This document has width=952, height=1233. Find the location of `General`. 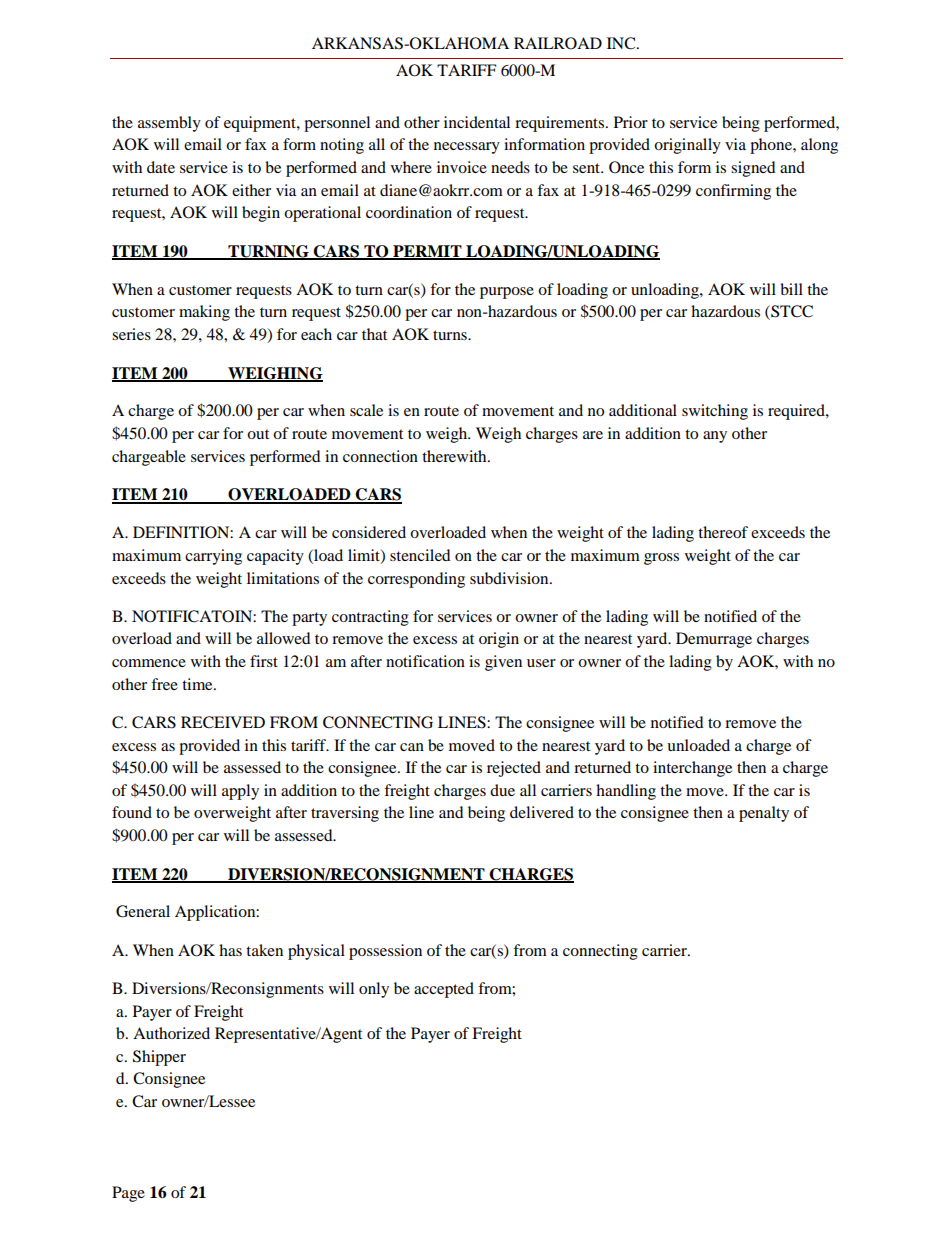

General is located at coordinates (143, 911).
